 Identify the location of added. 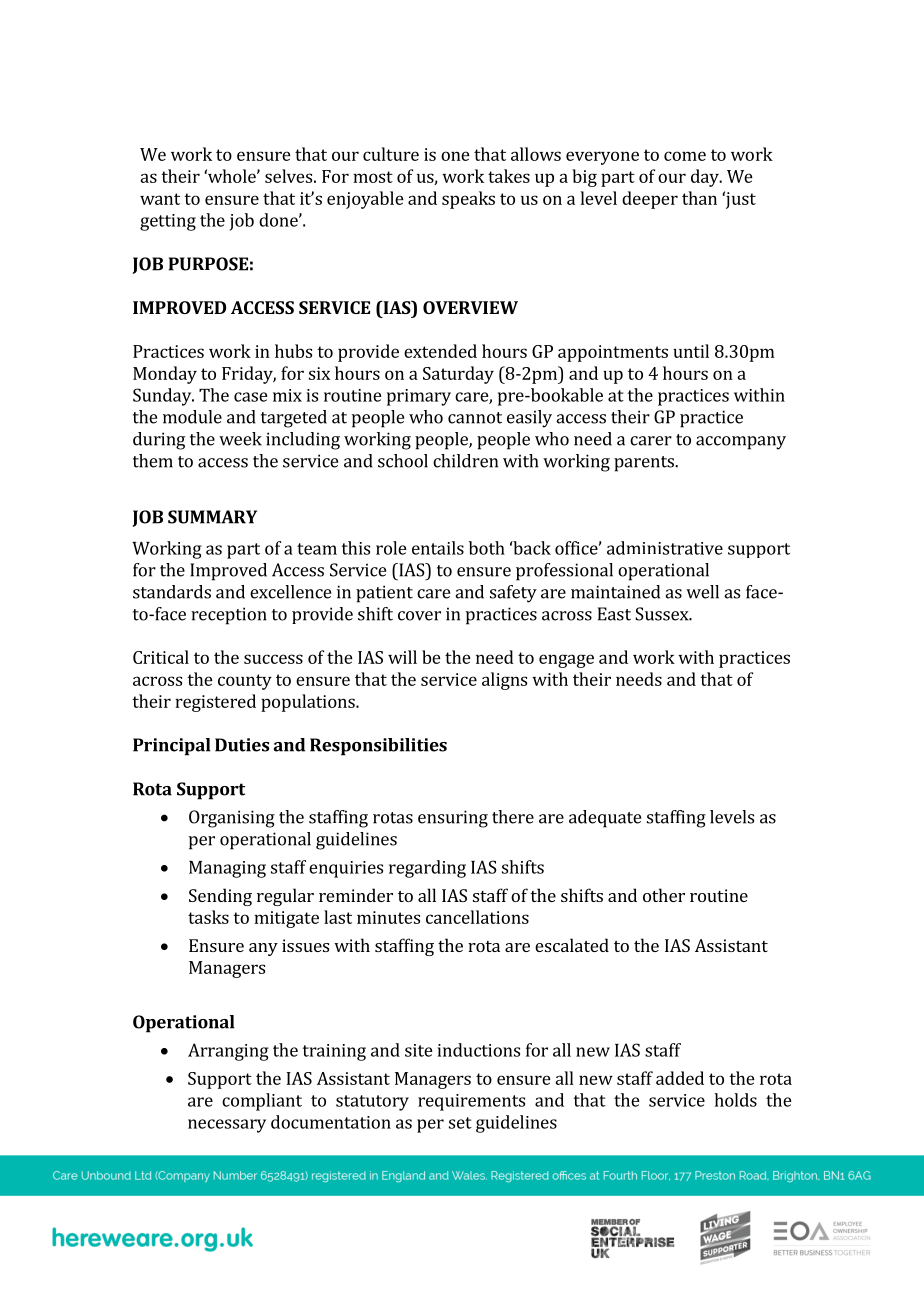
(680, 1078).
